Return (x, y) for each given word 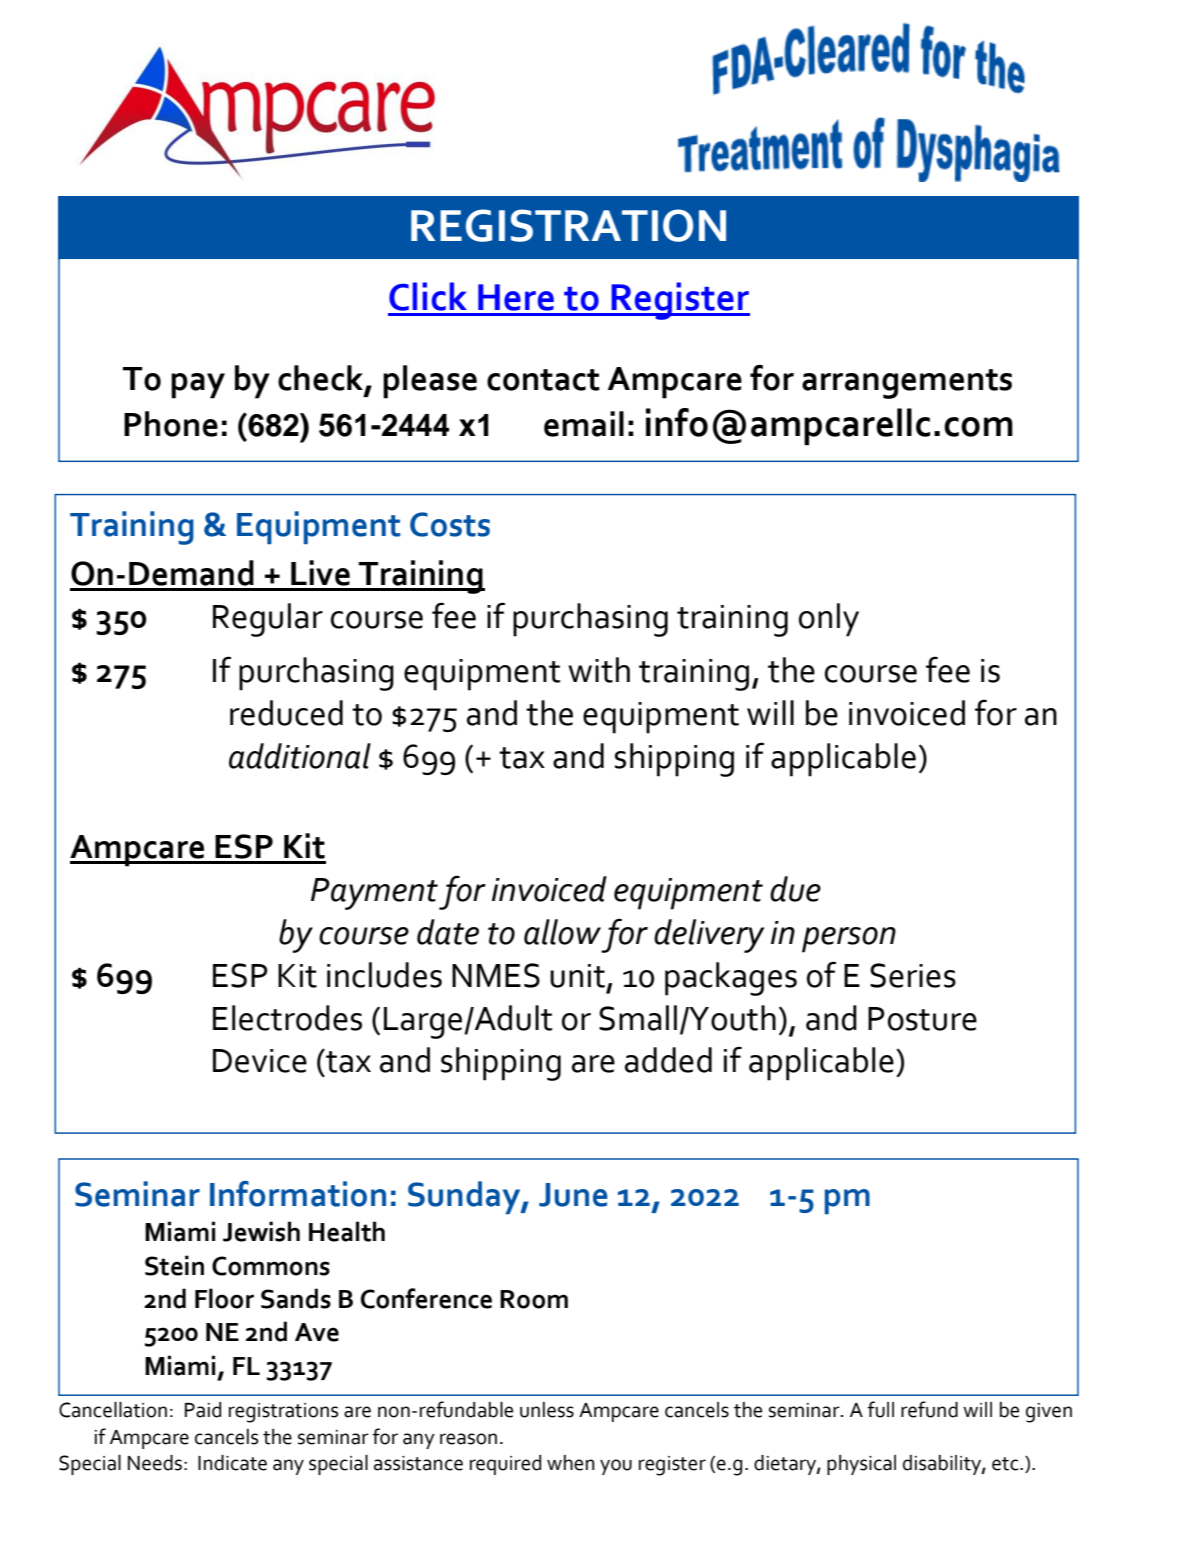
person (849, 940)
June (573, 1195)
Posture (922, 1019)
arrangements (907, 384)
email (584, 424)
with (599, 670)
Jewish (261, 1231)
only (829, 620)
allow (562, 932)
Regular (268, 620)
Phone (171, 424)
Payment (374, 894)
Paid (203, 1410)
